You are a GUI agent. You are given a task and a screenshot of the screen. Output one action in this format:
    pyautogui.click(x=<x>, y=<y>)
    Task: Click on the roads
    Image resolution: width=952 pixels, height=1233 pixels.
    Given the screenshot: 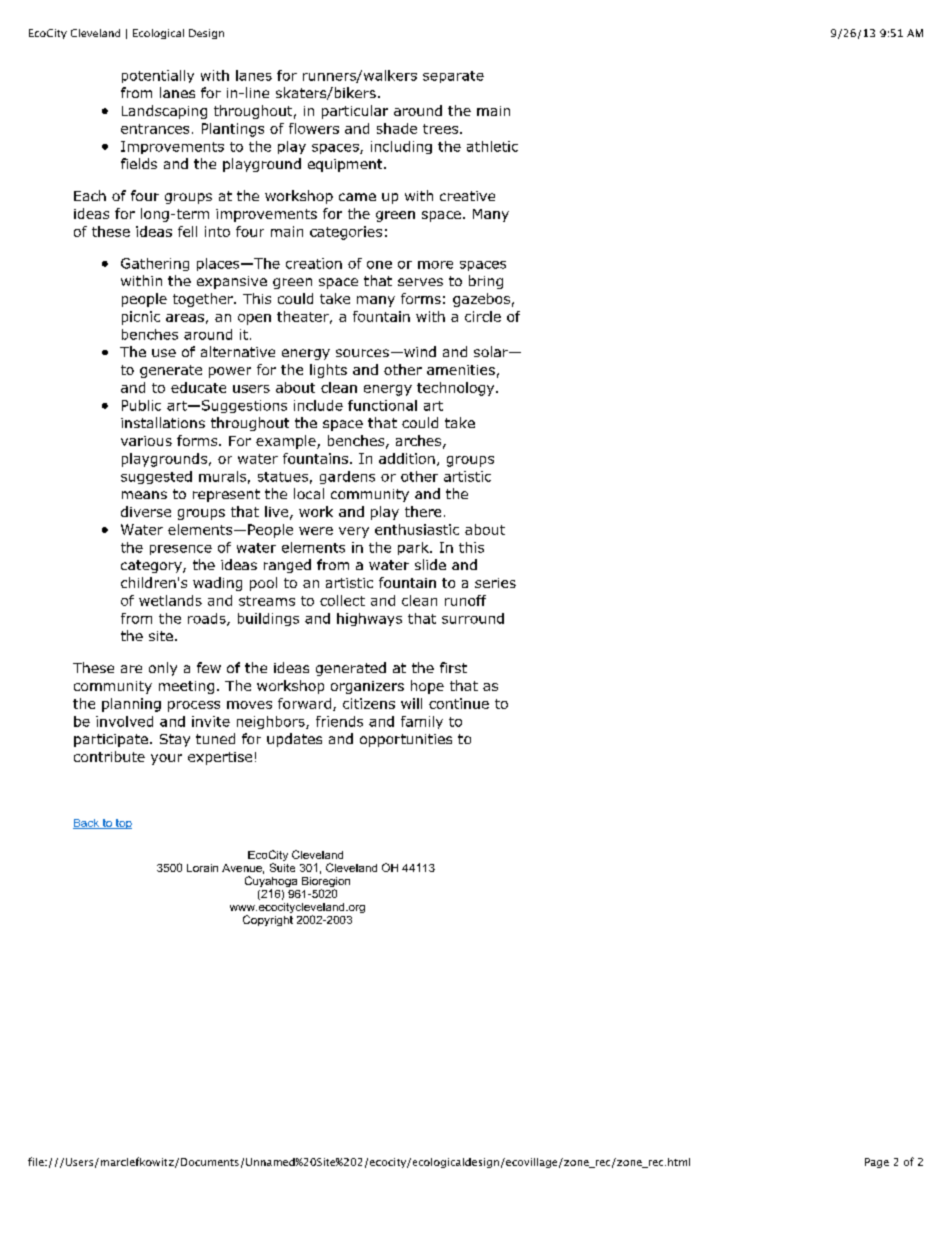 What is the action you would take?
    pyautogui.click(x=208, y=619)
